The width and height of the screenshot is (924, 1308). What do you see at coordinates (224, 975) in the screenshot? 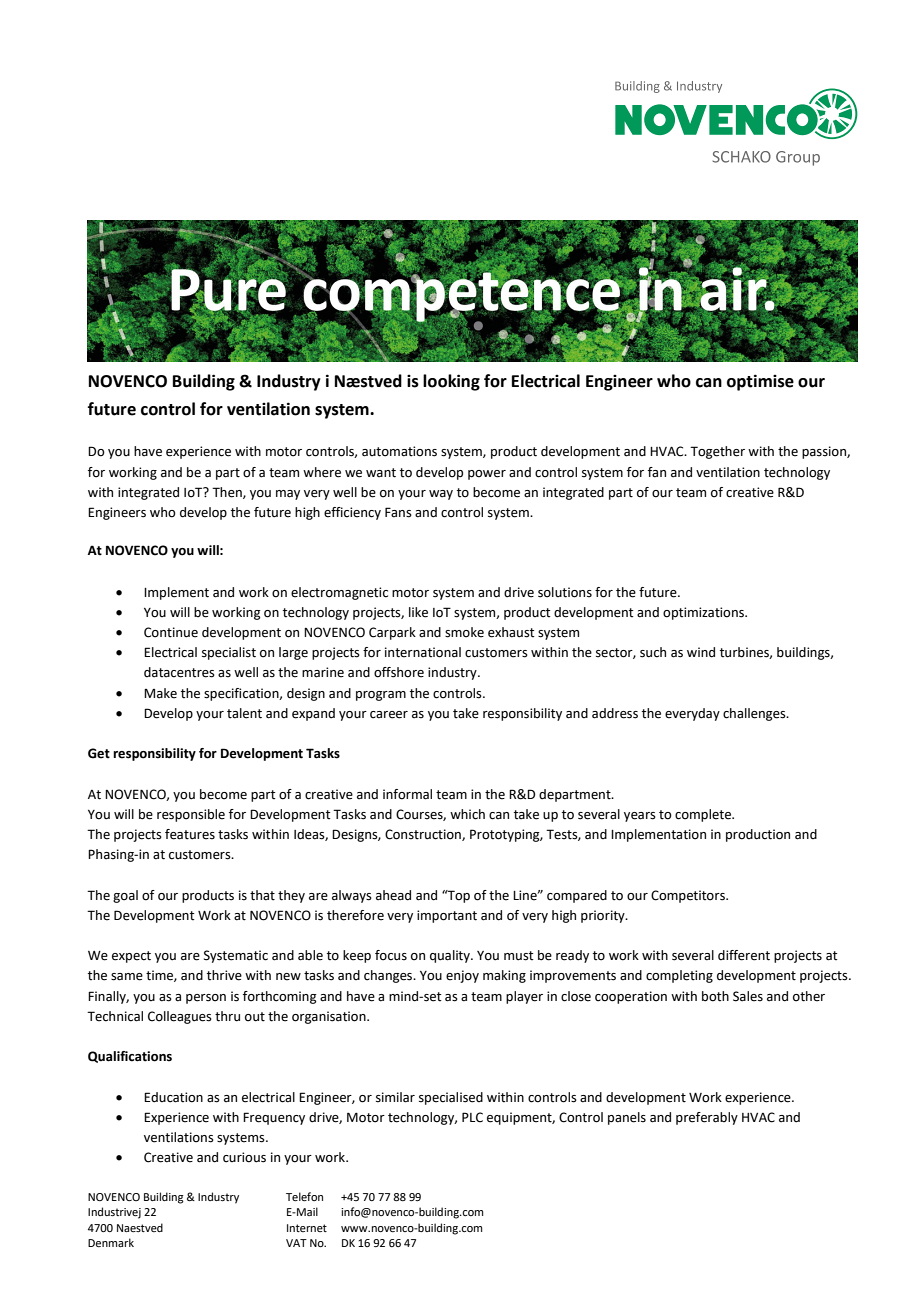
I see `thrive` at bounding box center [224, 975].
